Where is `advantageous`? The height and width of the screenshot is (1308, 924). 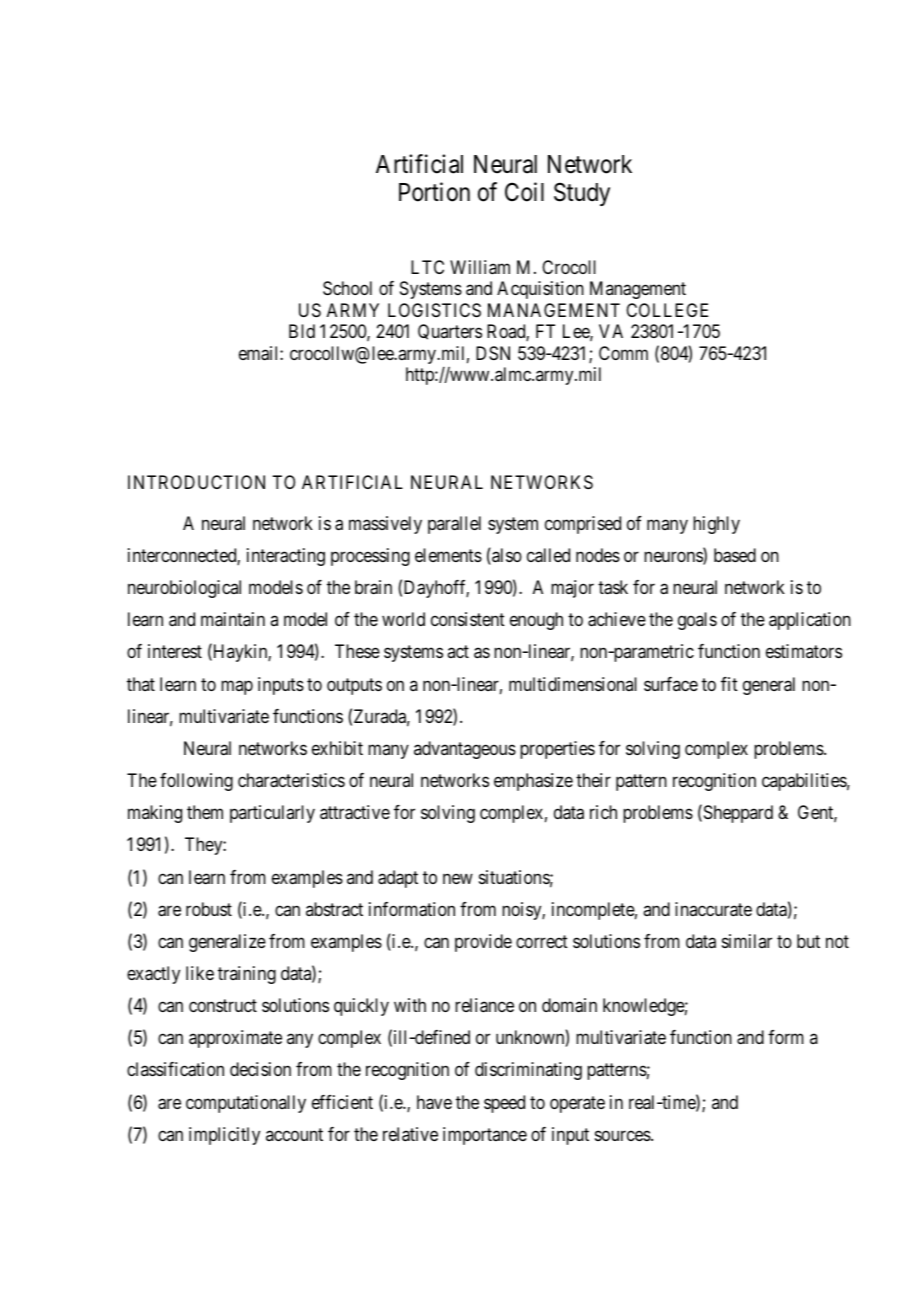 advantageous is located at coordinates (465, 750).
